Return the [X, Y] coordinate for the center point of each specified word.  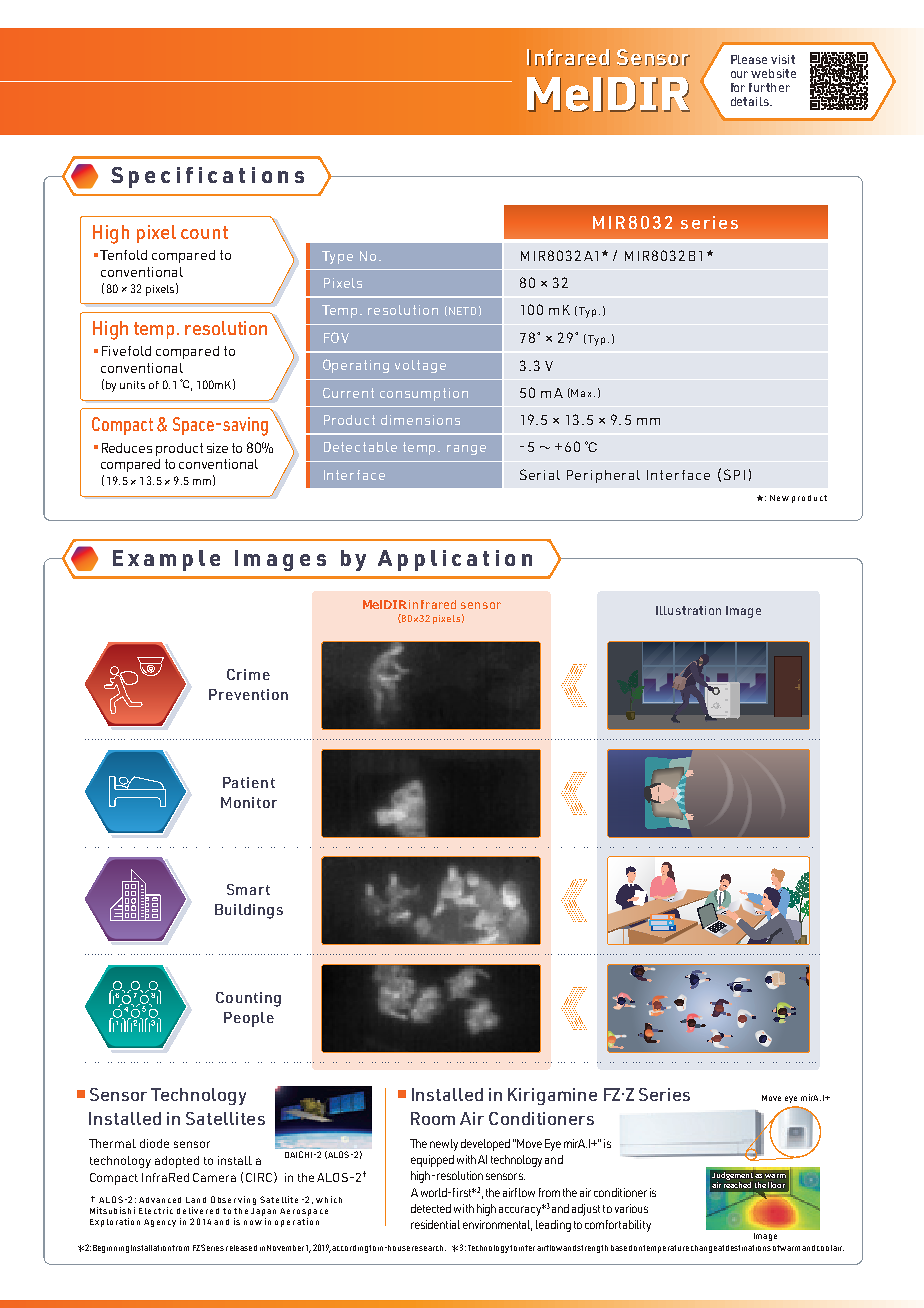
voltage [420, 366]
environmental [497, 1225]
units [132, 385]
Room [433, 1118]
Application [455, 560]
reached [737, 1183]
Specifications [207, 177]
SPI [734, 474]
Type [337, 257]
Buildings [249, 911]
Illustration [688, 610]
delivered [198, 1210]
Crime [248, 674]
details [751, 101]
